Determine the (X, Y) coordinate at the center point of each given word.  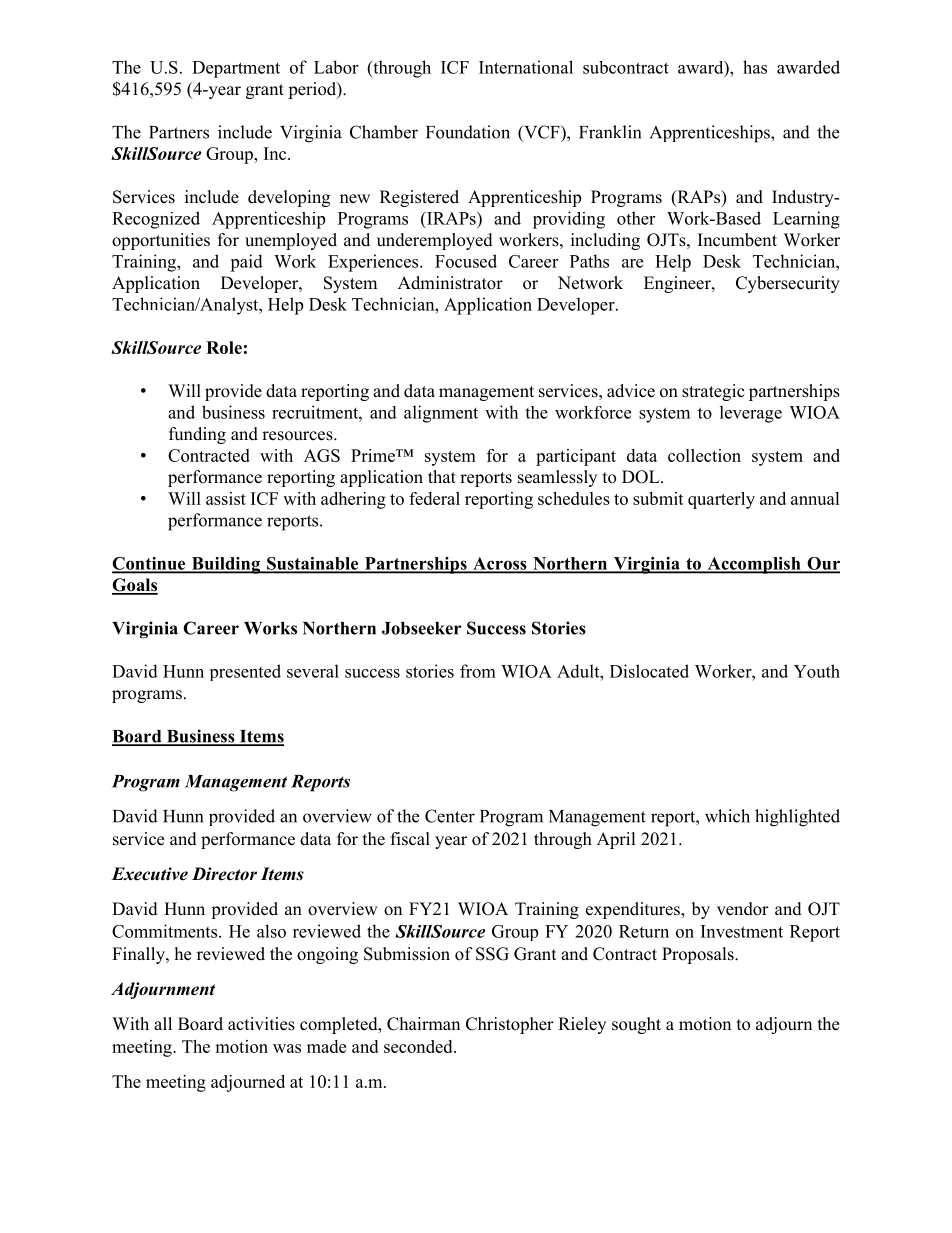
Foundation (468, 132)
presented (245, 672)
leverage (751, 414)
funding (197, 435)
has (755, 67)
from (478, 671)
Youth (817, 671)
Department (236, 69)
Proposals (699, 955)
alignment (441, 414)
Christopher (510, 1025)
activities (261, 1024)
